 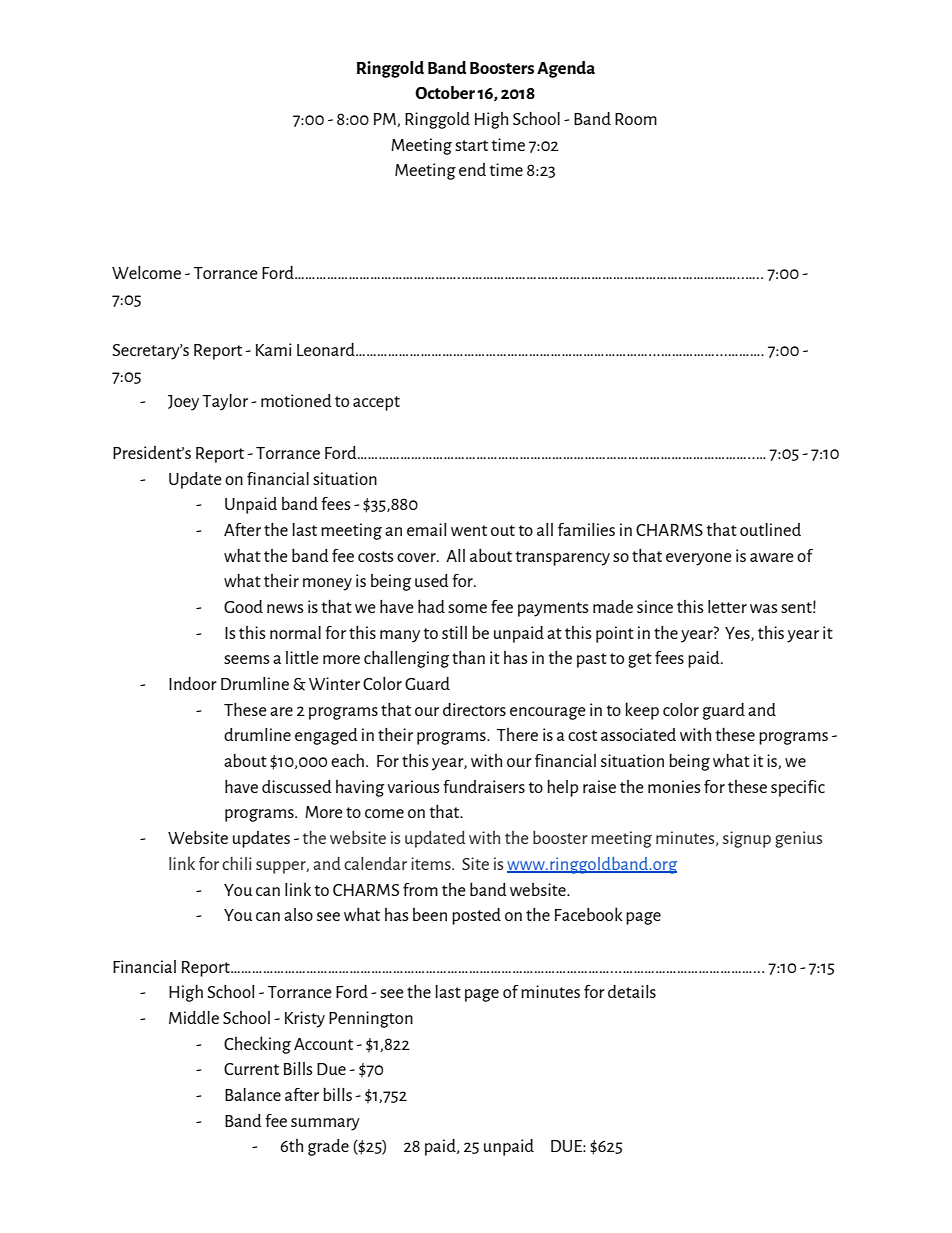 What do you see at coordinates (738, 634) in the document?
I see `Yes` at bounding box center [738, 634].
